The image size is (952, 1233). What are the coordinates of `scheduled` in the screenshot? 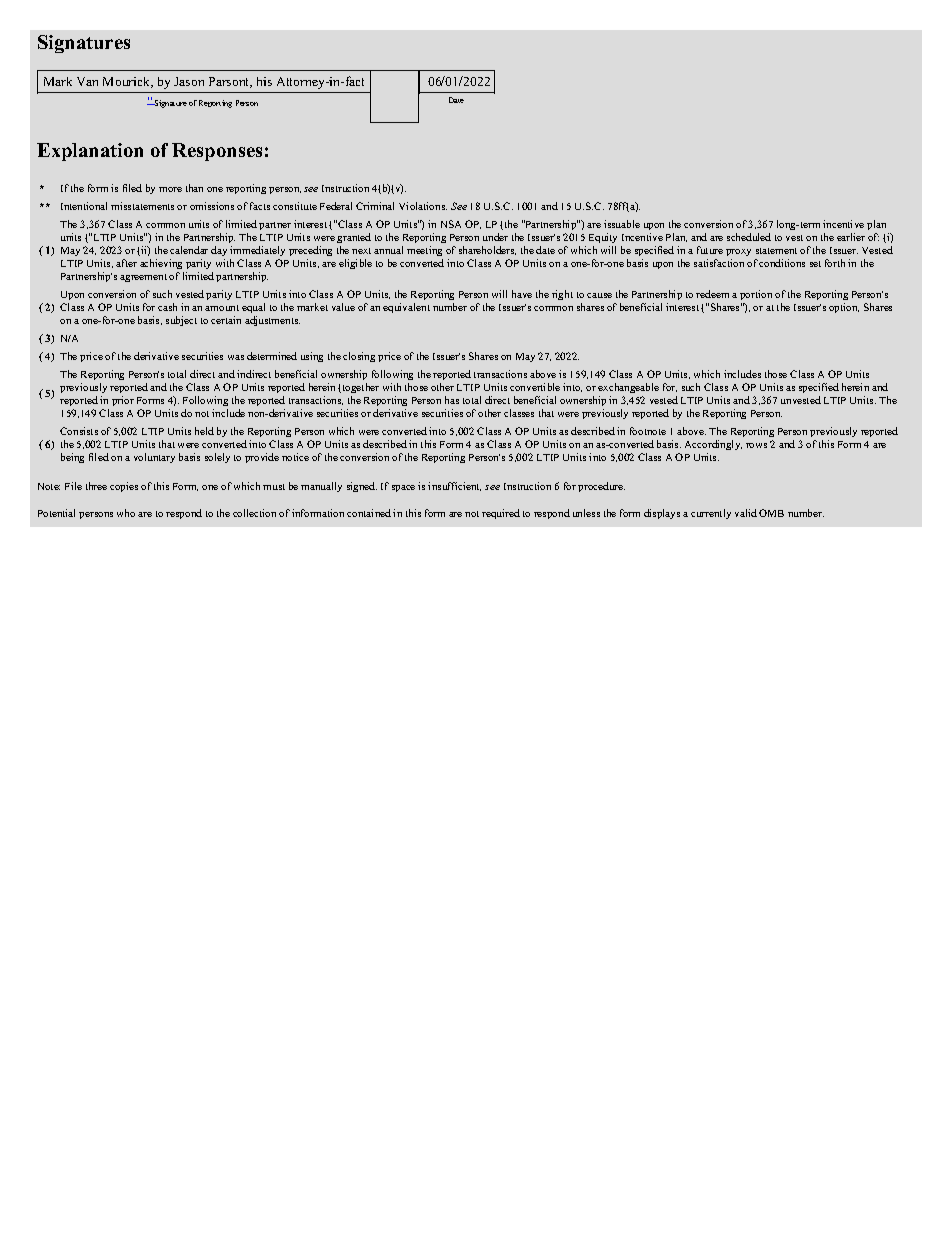 It's located at (749, 237).
